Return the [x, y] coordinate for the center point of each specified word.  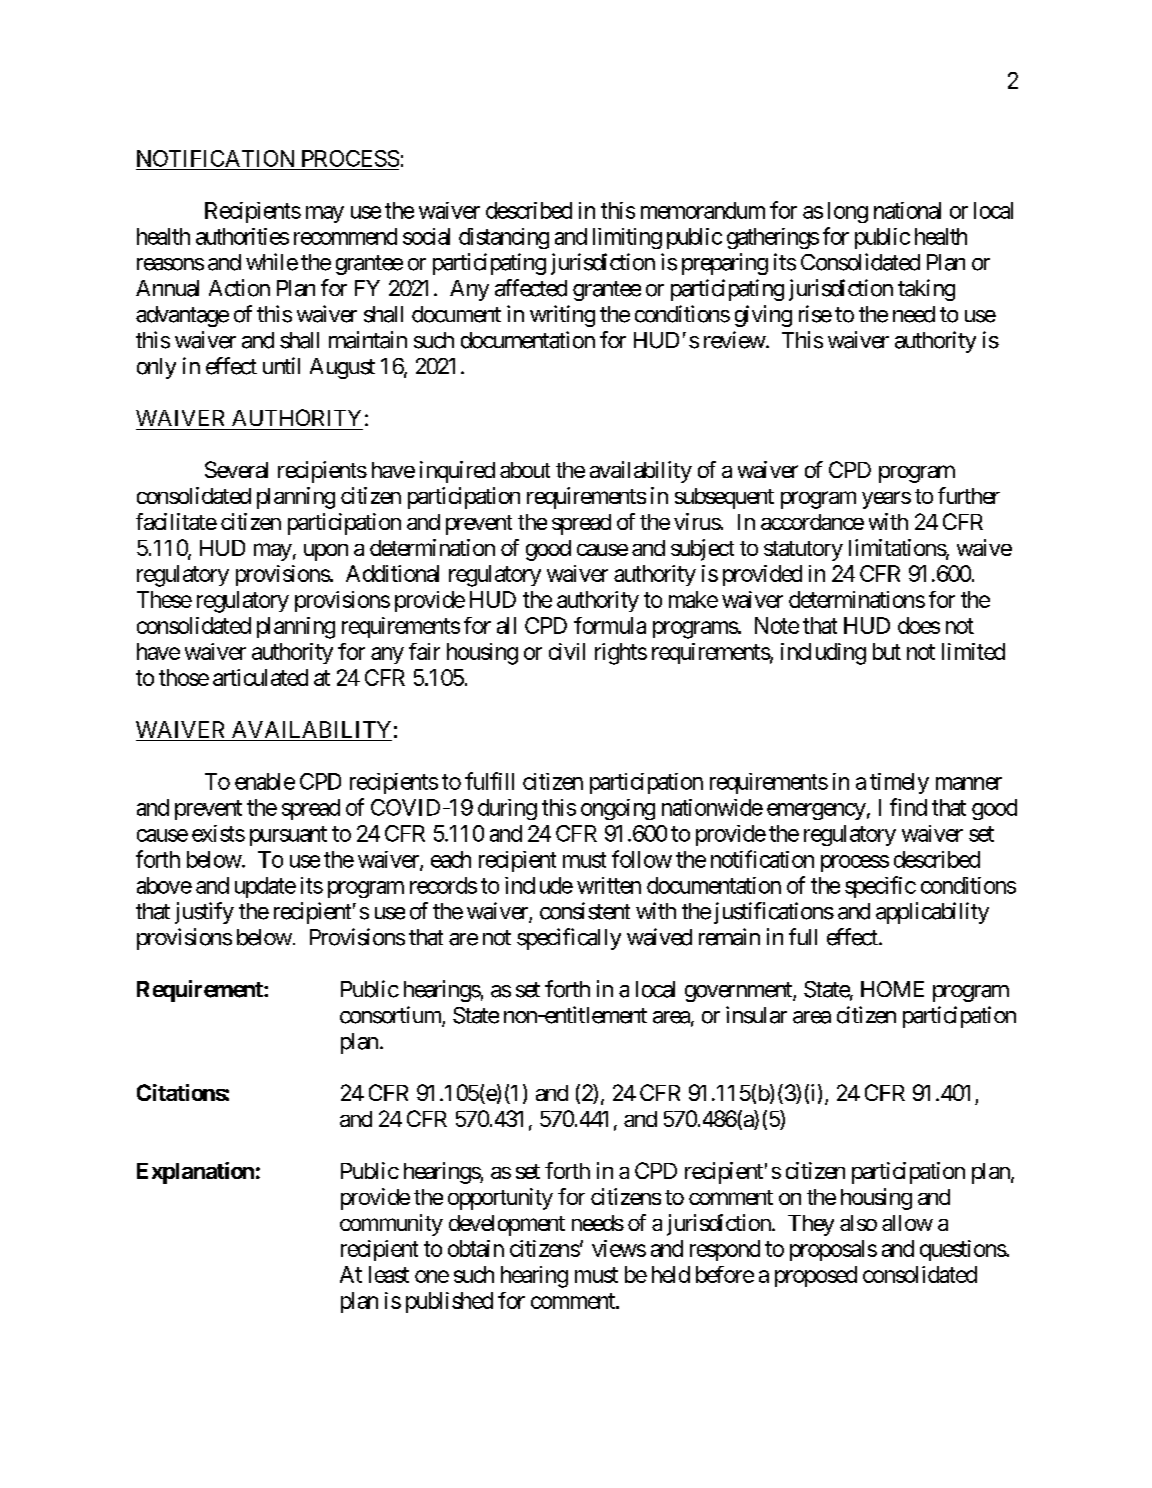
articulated [260, 677]
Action [239, 288]
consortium [391, 1016]
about [525, 470]
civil [567, 651]
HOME [892, 989]
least [389, 1274]
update [265, 887]
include [539, 885]
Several [236, 469]
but [887, 651]
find [908, 807]
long [848, 212]
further [969, 495]
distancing [504, 238]
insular [756, 1015]
